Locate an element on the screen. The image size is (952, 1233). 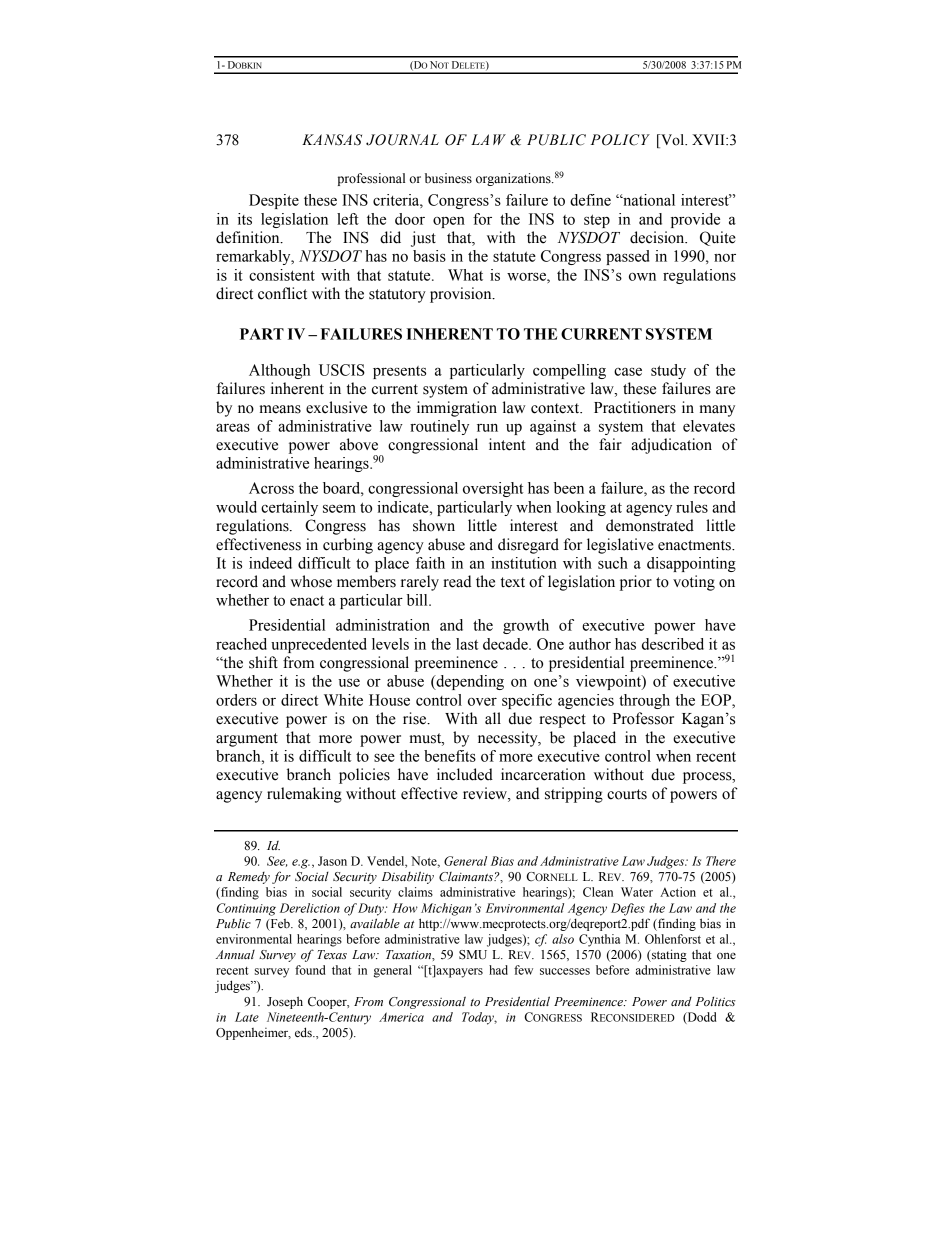
voting is located at coordinates (694, 583).
